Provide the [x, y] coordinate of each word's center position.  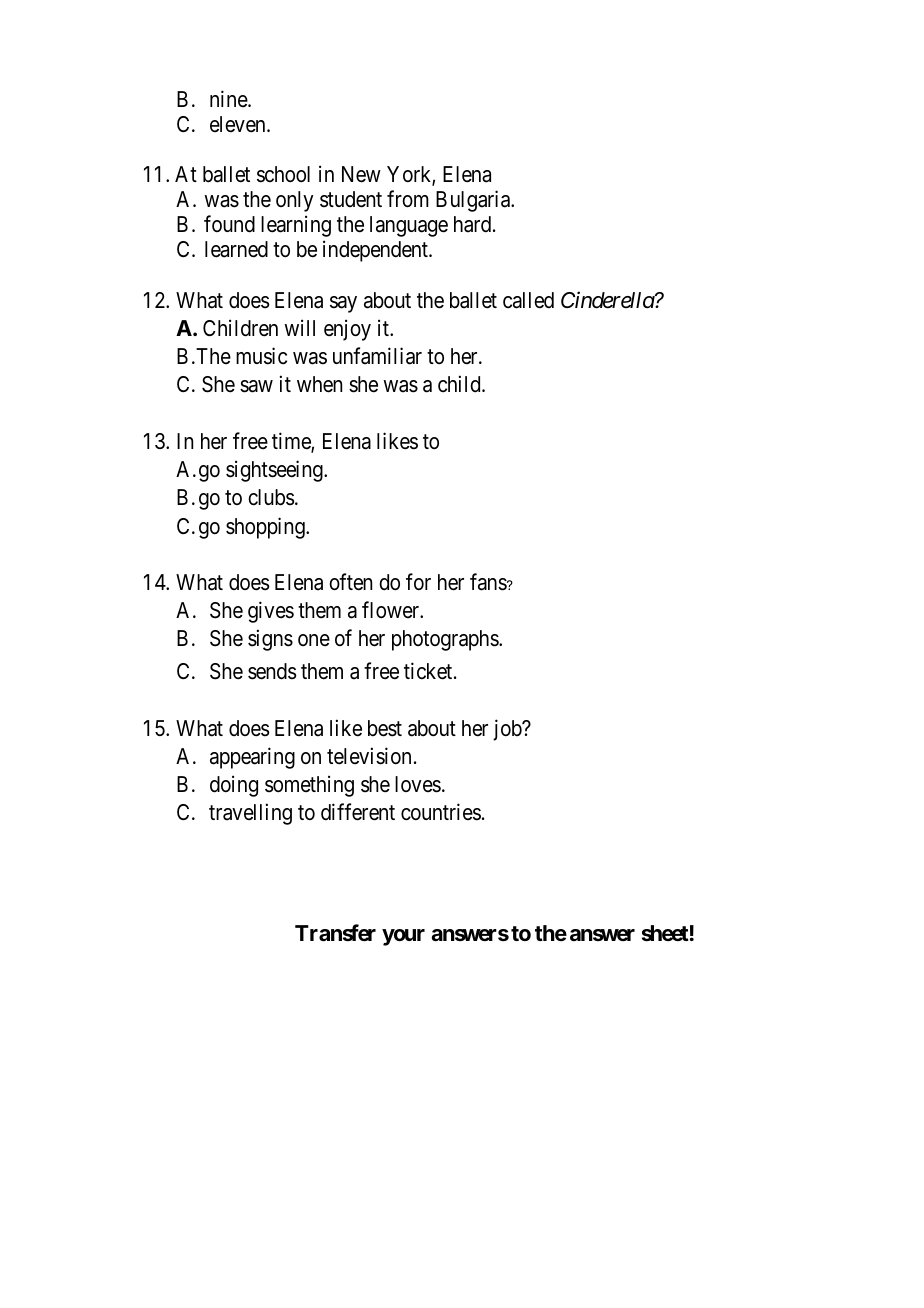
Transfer [335, 933]
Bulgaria [474, 201]
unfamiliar [377, 356]
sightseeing [275, 471]
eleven [239, 124]
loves [418, 784]
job [508, 730]
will [299, 327]
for [418, 582]
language [409, 226]
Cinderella [608, 300]
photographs [446, 640]
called [528, 300]
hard [474, 224]
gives [271, 612]
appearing [252, 758]
